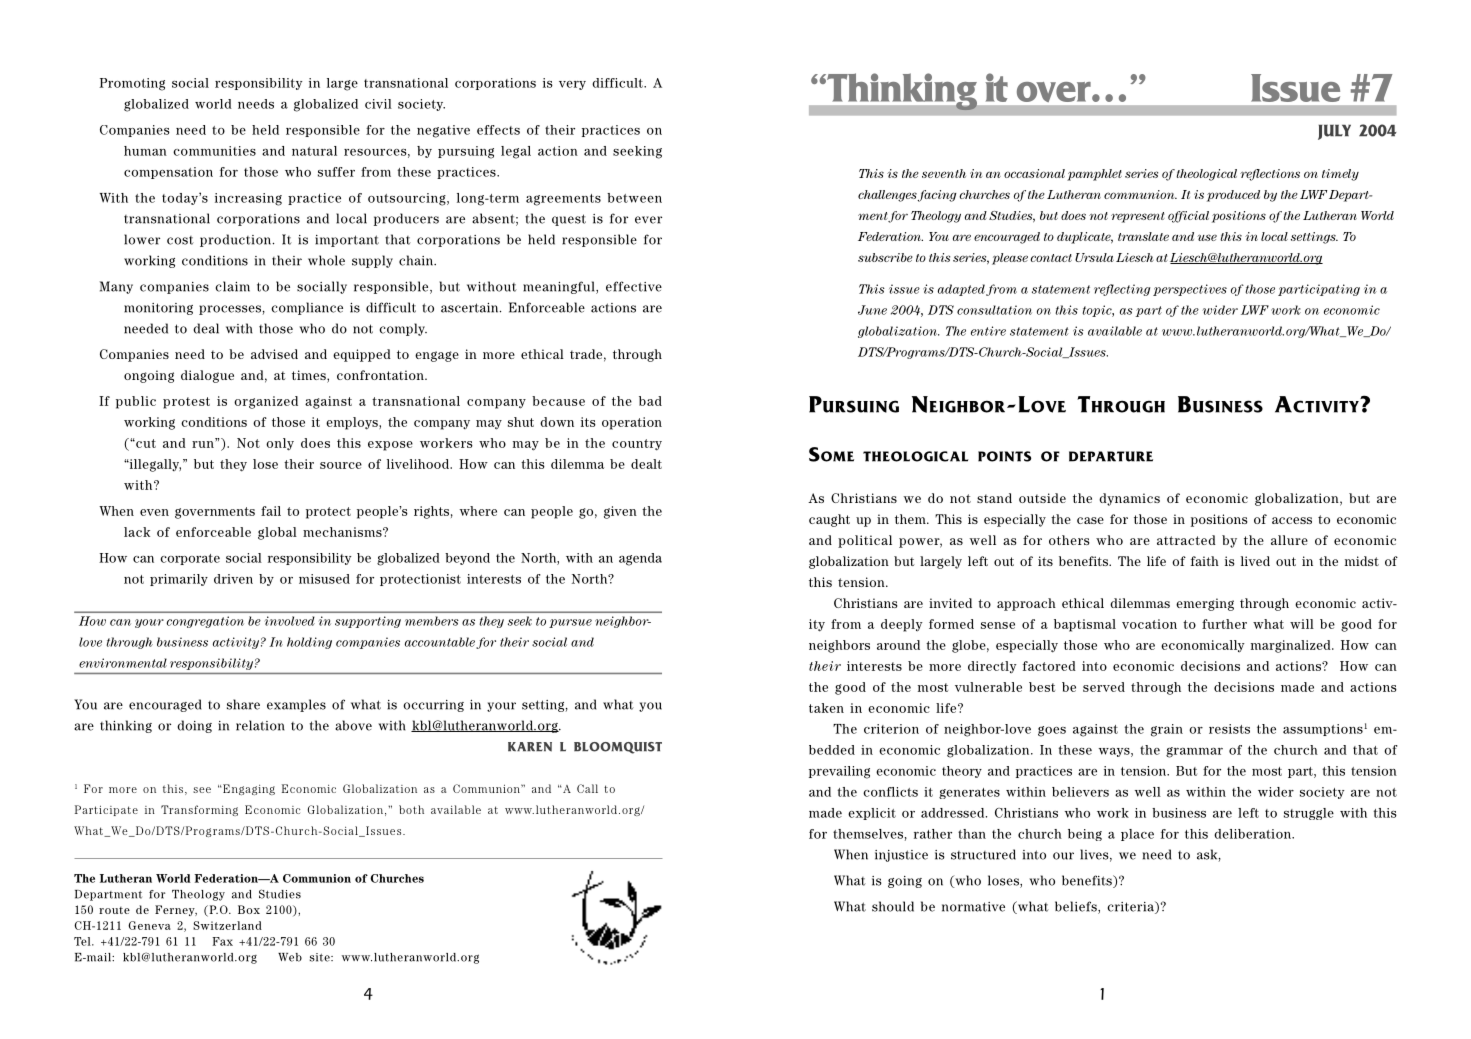  Describe the element at coordinates (1334, 132) in the screenshot. I see `JULY` at that location.
